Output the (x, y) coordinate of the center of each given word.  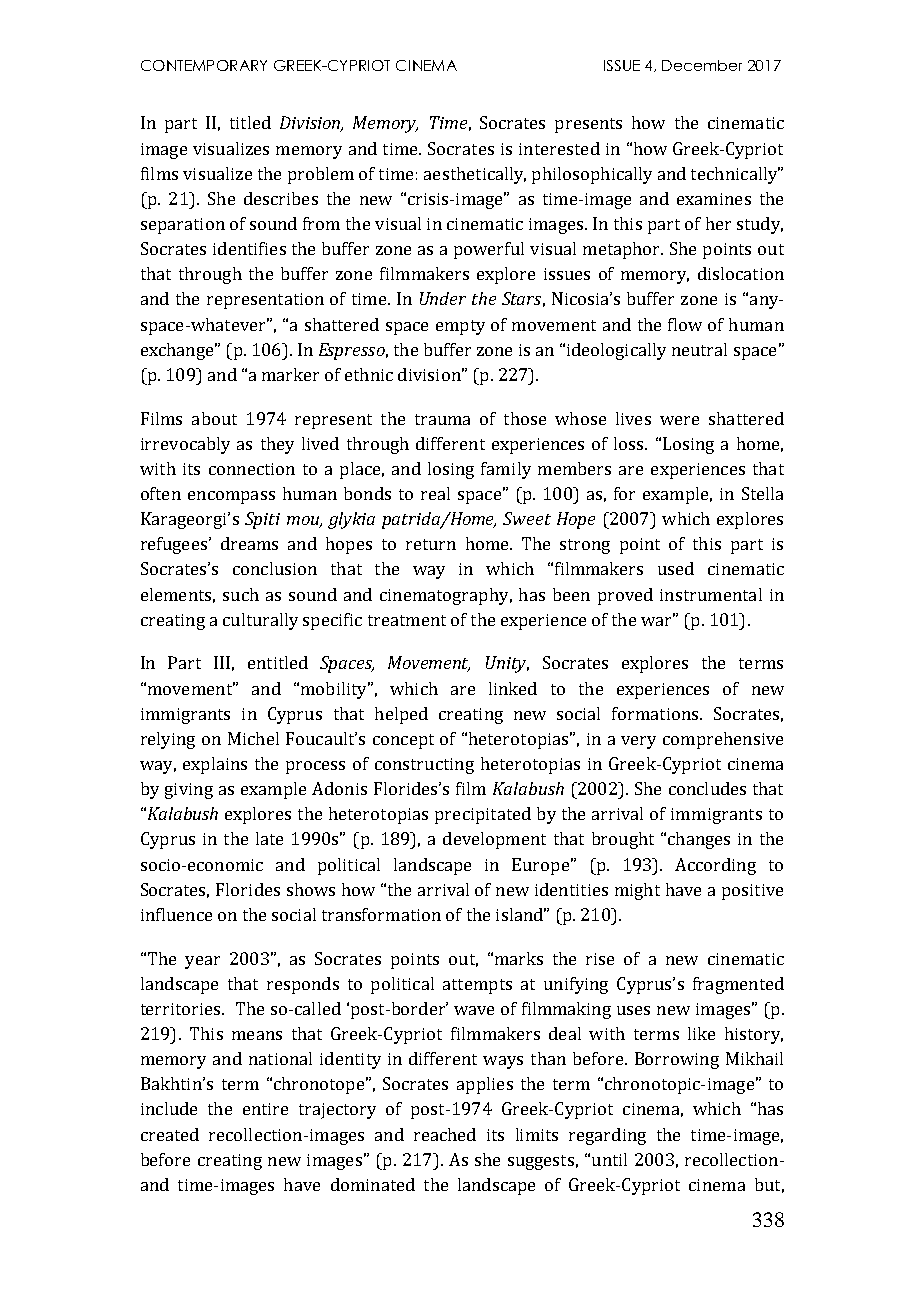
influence (176, 914)
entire (265, 1109)
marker (290, 374)
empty (460, 327)
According (715, 866)
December (702, 65)
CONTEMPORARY (204, 65)
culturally (260, 621)
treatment (407, 620)
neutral (699, 349)
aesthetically (475, 175)
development (494, 840)
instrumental (711, 594)
